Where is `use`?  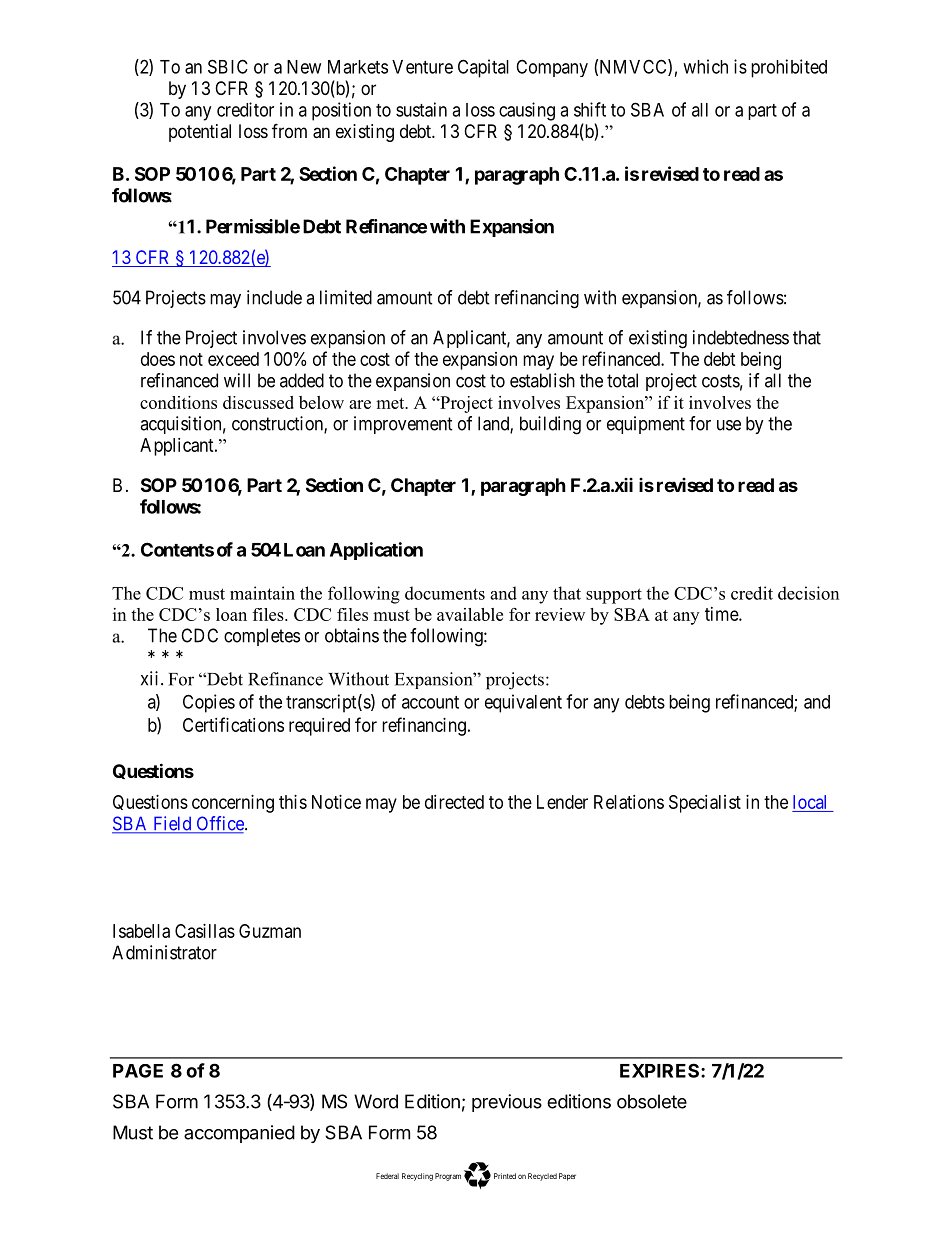 use is located at coordinates (729, 425).
